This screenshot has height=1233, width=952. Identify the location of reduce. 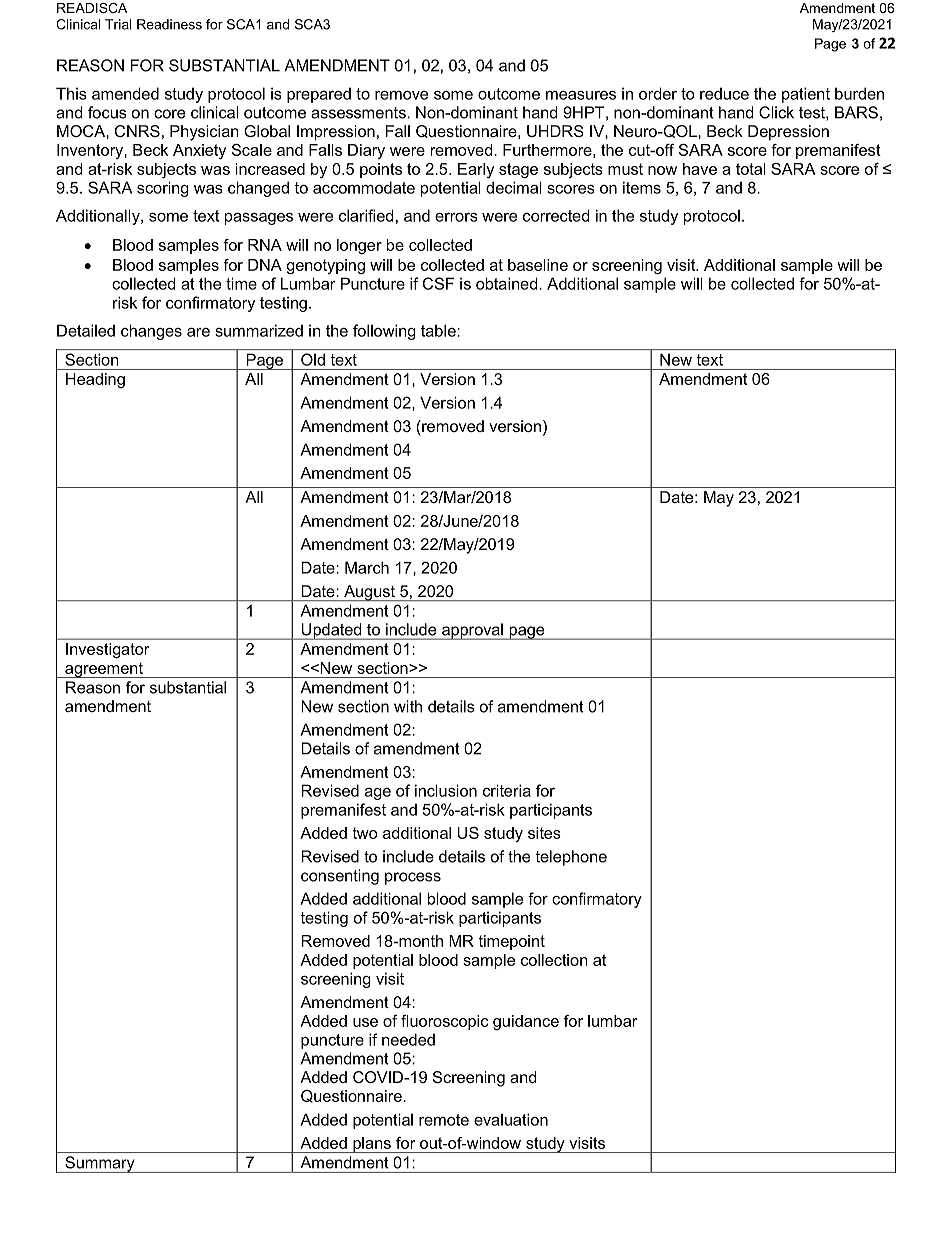
(724, 94).
